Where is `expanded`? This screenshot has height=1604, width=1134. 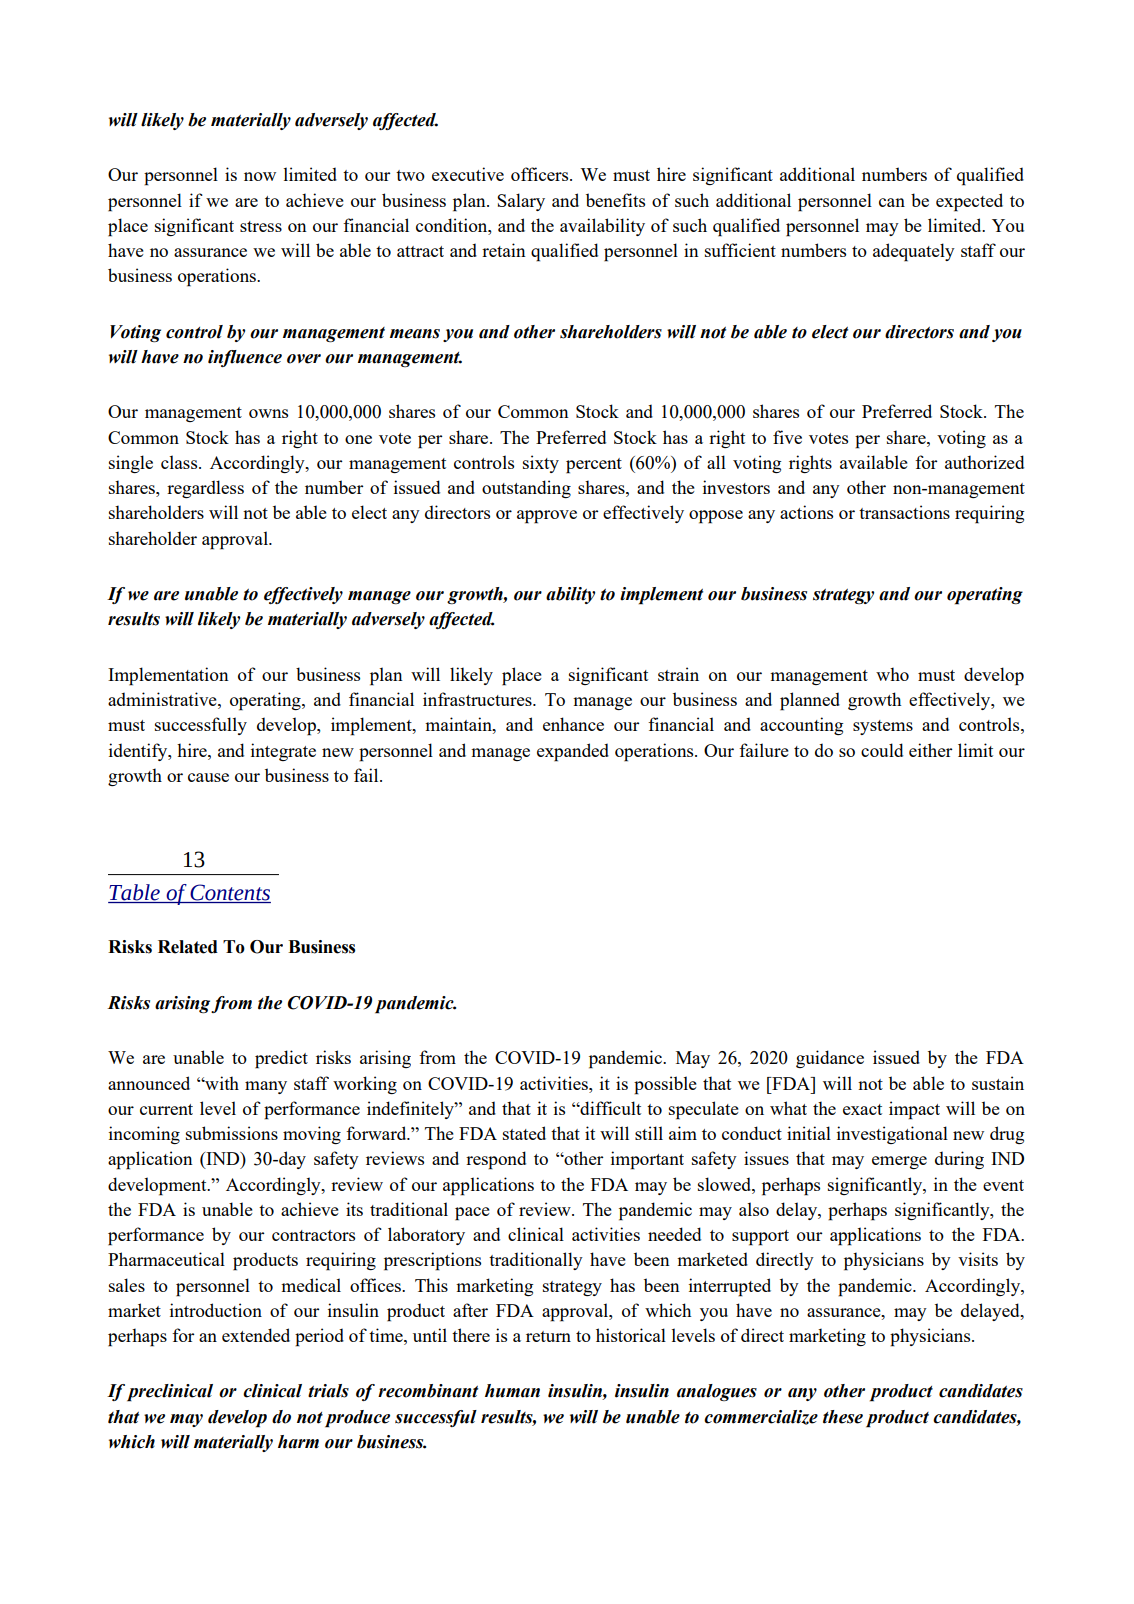
expanded is located at coordinates (573, 752).
